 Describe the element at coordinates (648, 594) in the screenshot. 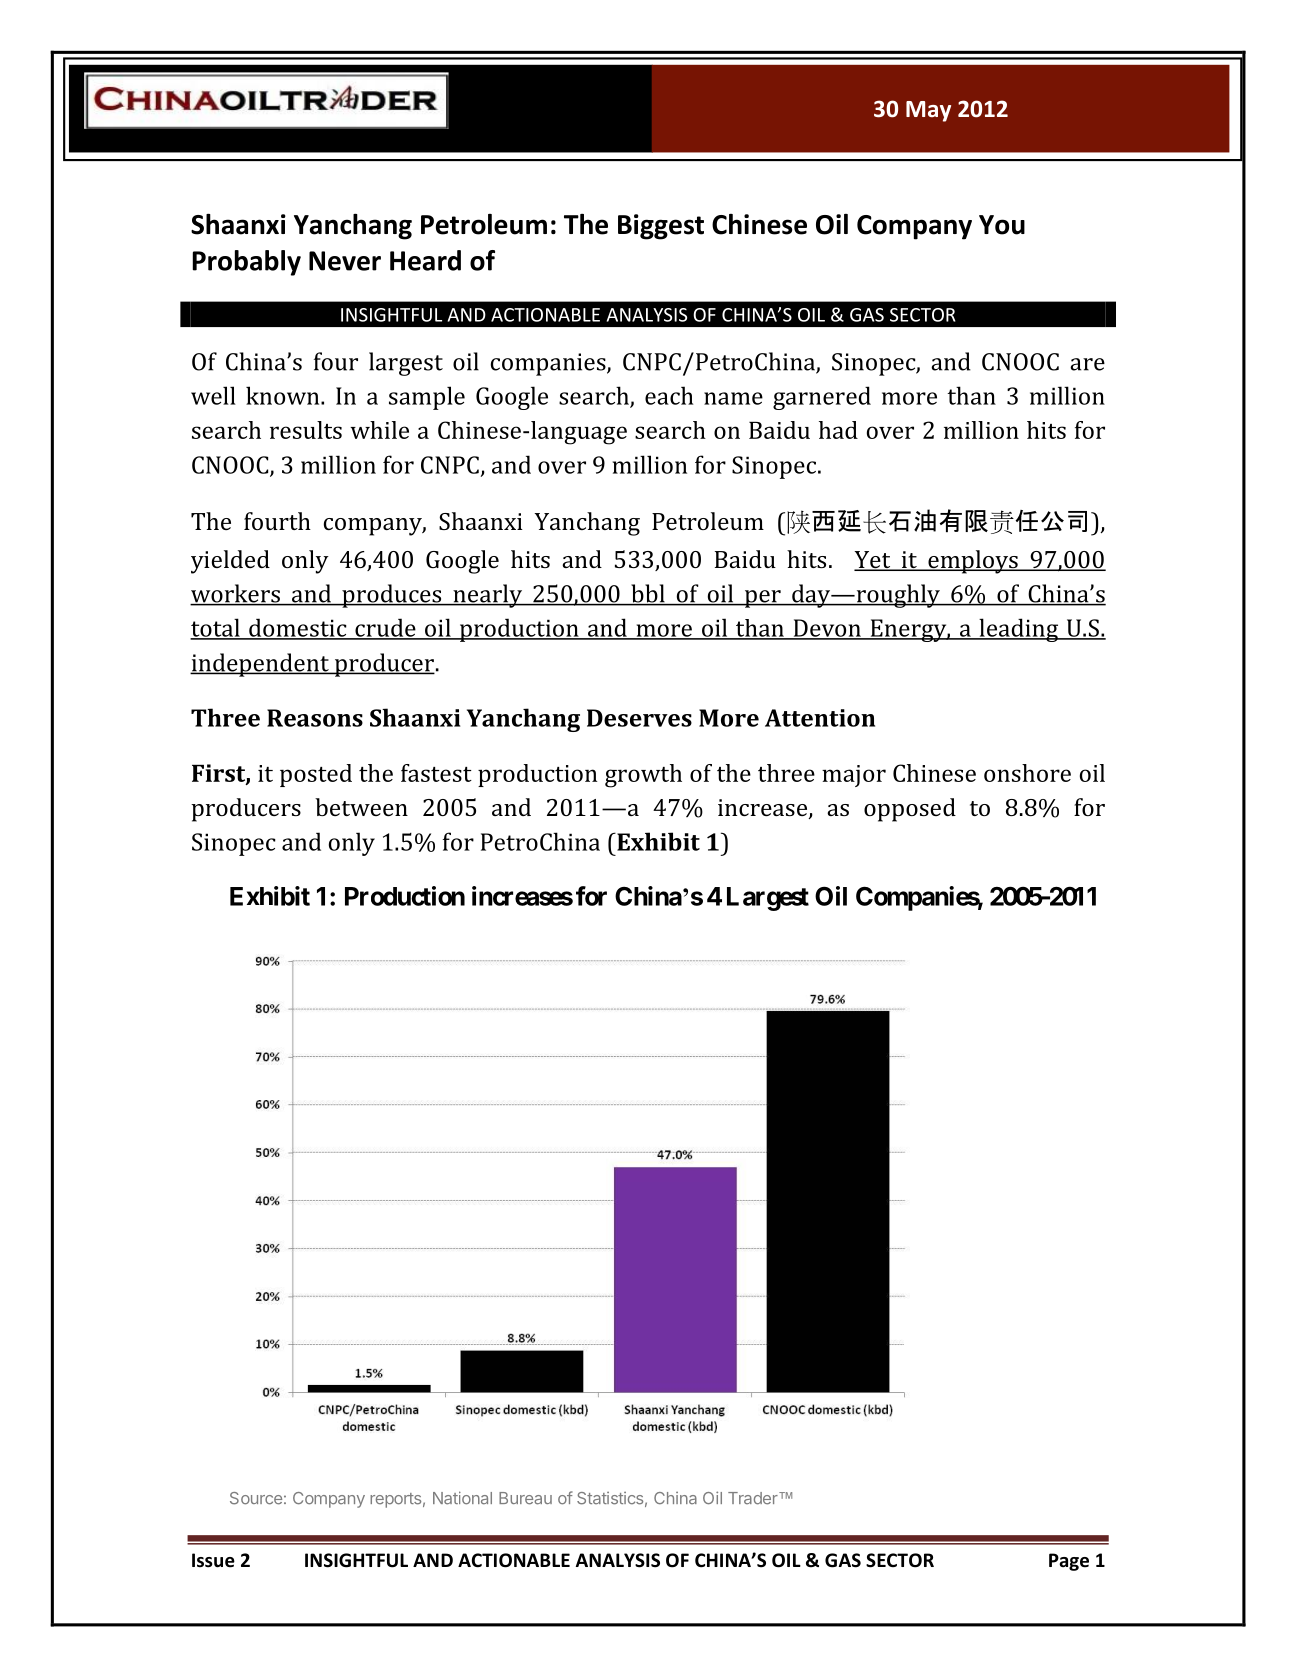

I see `bbl` at that location.
